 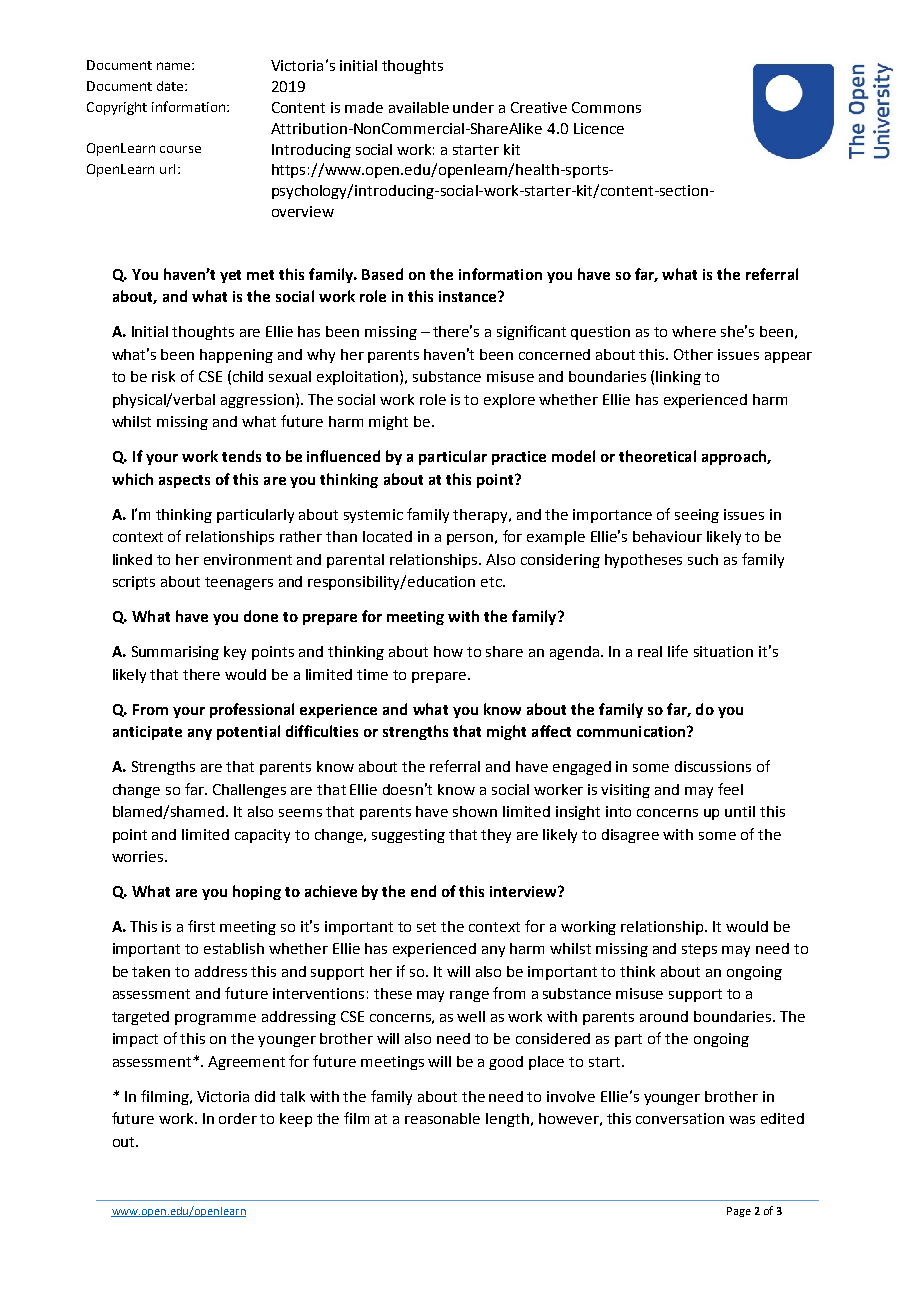 What do you see at coordinates (678, 378) in the page?
I see `linking` at bounding box center [678, 378].
